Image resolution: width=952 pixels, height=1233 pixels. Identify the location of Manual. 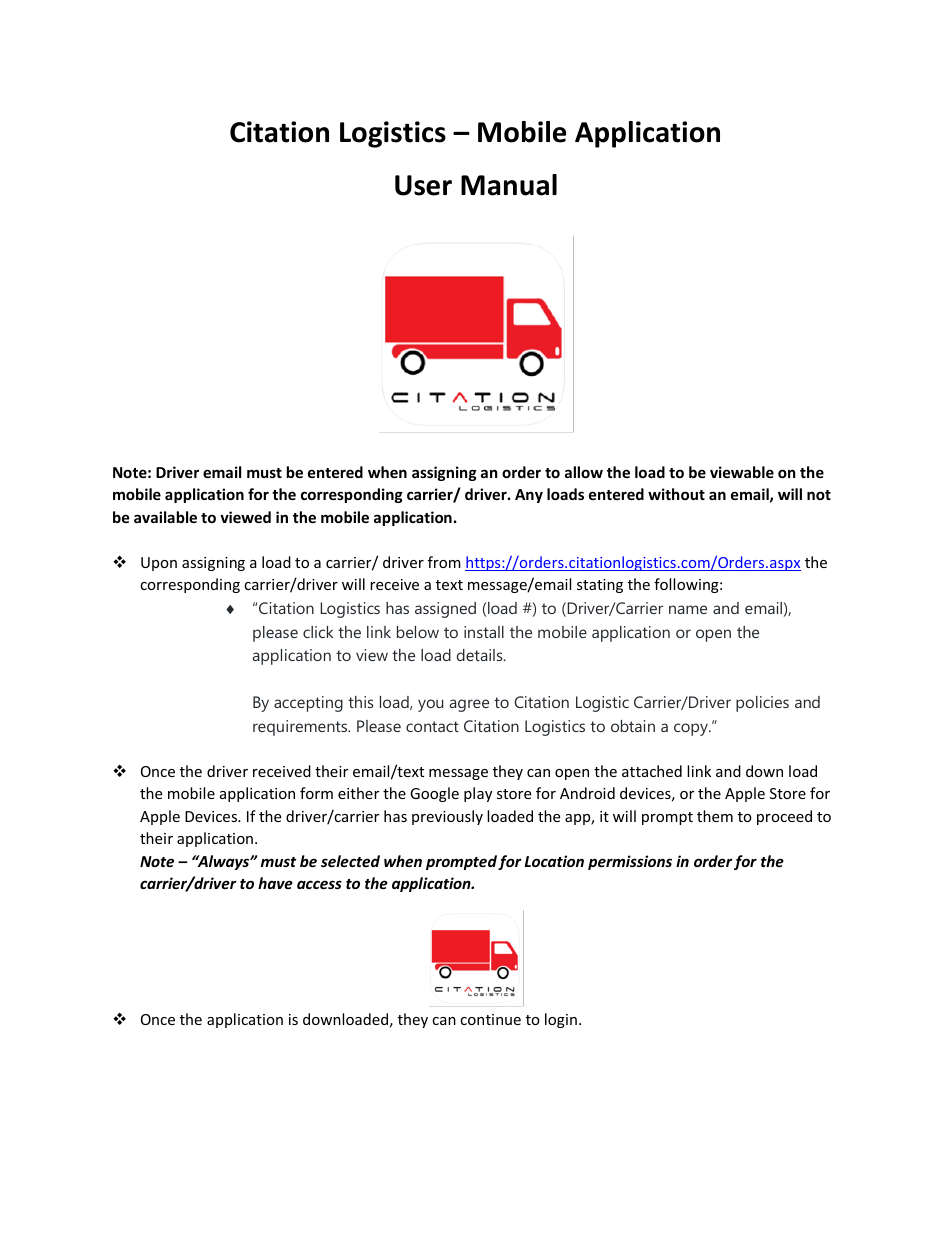
(509, 185).
